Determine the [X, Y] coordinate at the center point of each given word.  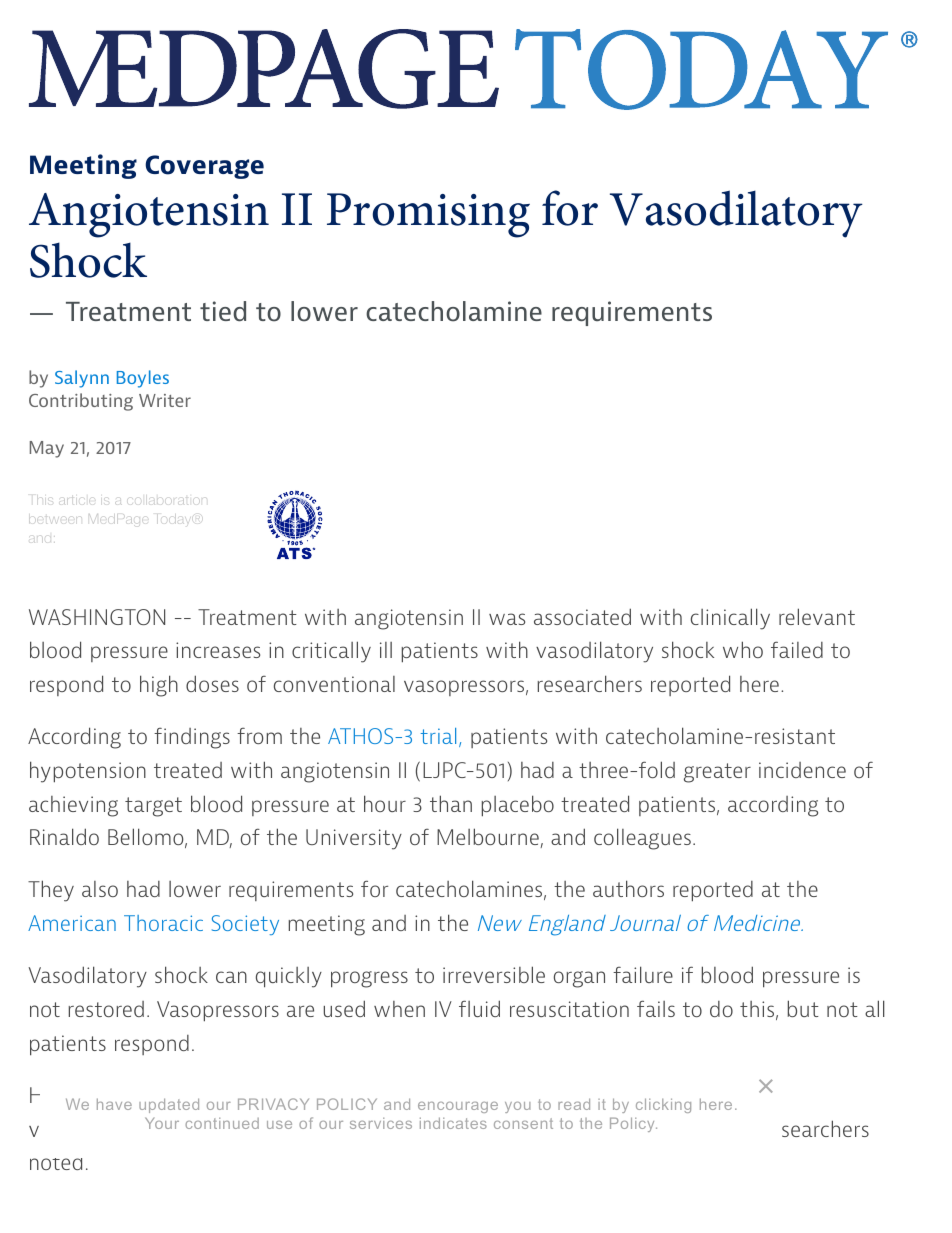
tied [223, 311]
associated [582, 616]
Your [162, 1123]
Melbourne [489, 838]
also [100, 889]
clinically [730, 619]
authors [628, 888]
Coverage [204, 167]
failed [797, 649]
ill [386, 650]
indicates [453, 1123]
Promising [428, 215]
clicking [663, 1105]
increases [218, 650]
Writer [165, 400]
